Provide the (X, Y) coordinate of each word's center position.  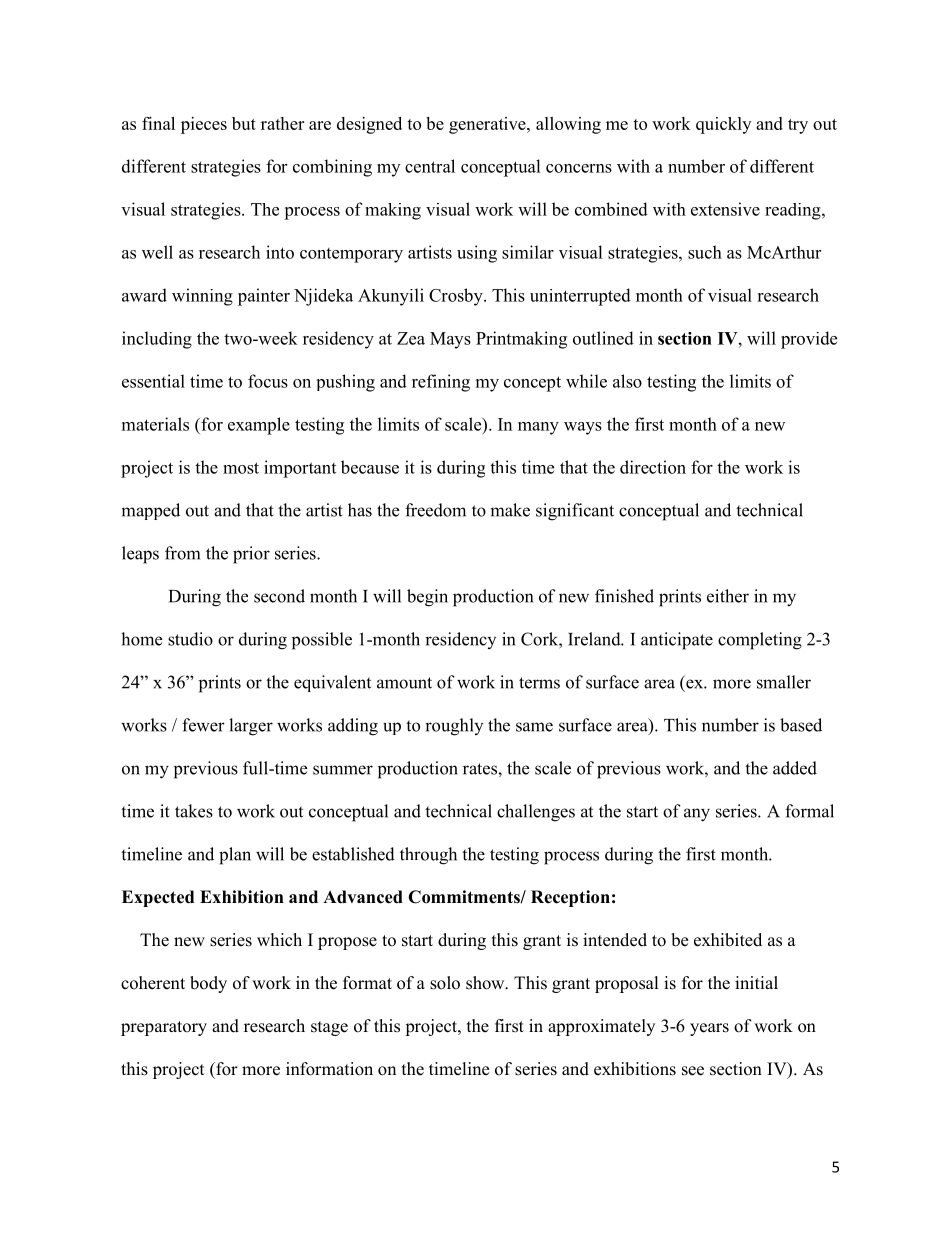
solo (445, 983)
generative (488, 125)
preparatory (164, 1028)
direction (653, 467)
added (795, 768)
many (538, 428)
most (241, 468)
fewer (203, 725)
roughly (454, 727)
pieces (204, 125)
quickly (723, 125)
